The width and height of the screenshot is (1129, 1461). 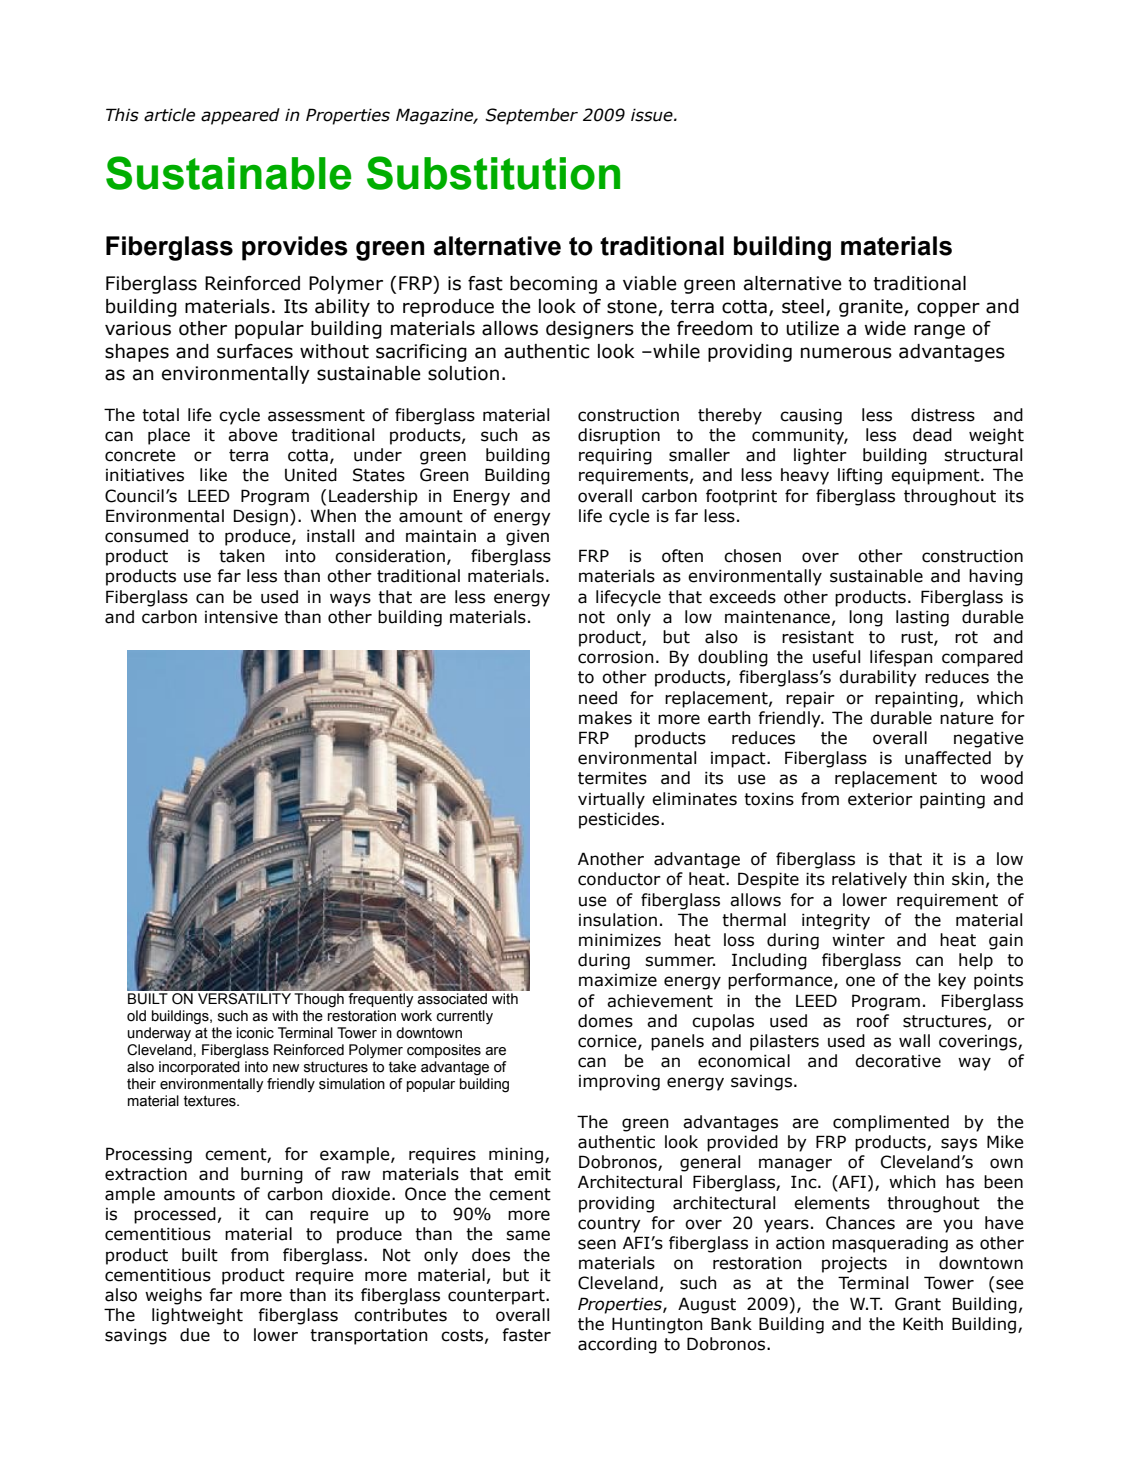 I want to click on appeared, so click(x=240, y=116).
